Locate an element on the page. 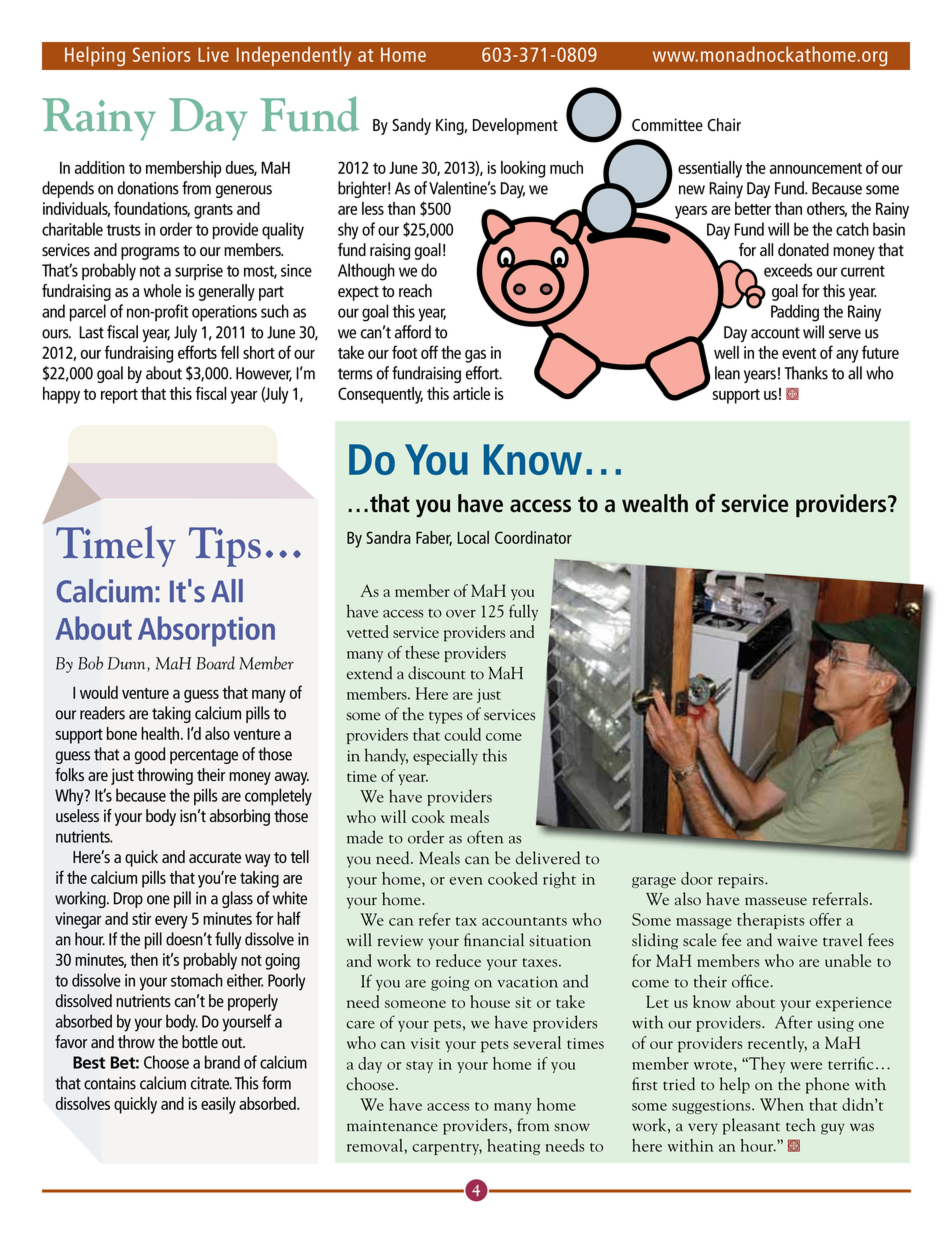 The width and height of the image is (952, 1233). Seniors is located at coordinates (161, 54).
